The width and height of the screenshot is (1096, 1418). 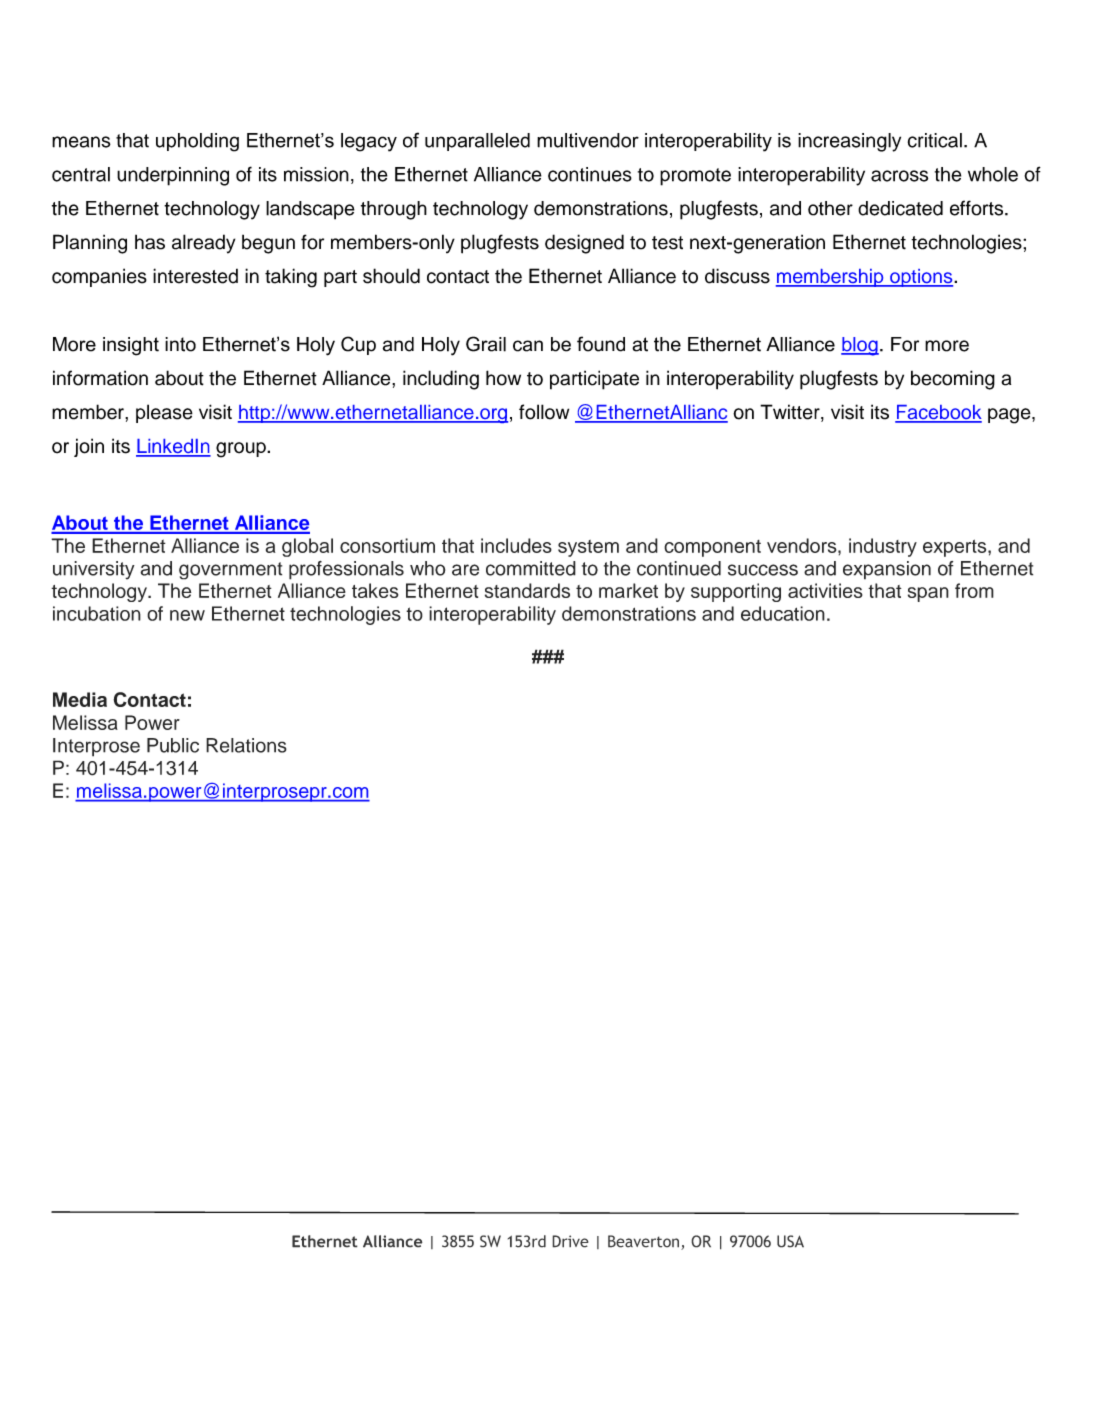 What do you see at coordinates (590, 174) in the screenshot?
I see `continues` at bounding box center [590, 174].
